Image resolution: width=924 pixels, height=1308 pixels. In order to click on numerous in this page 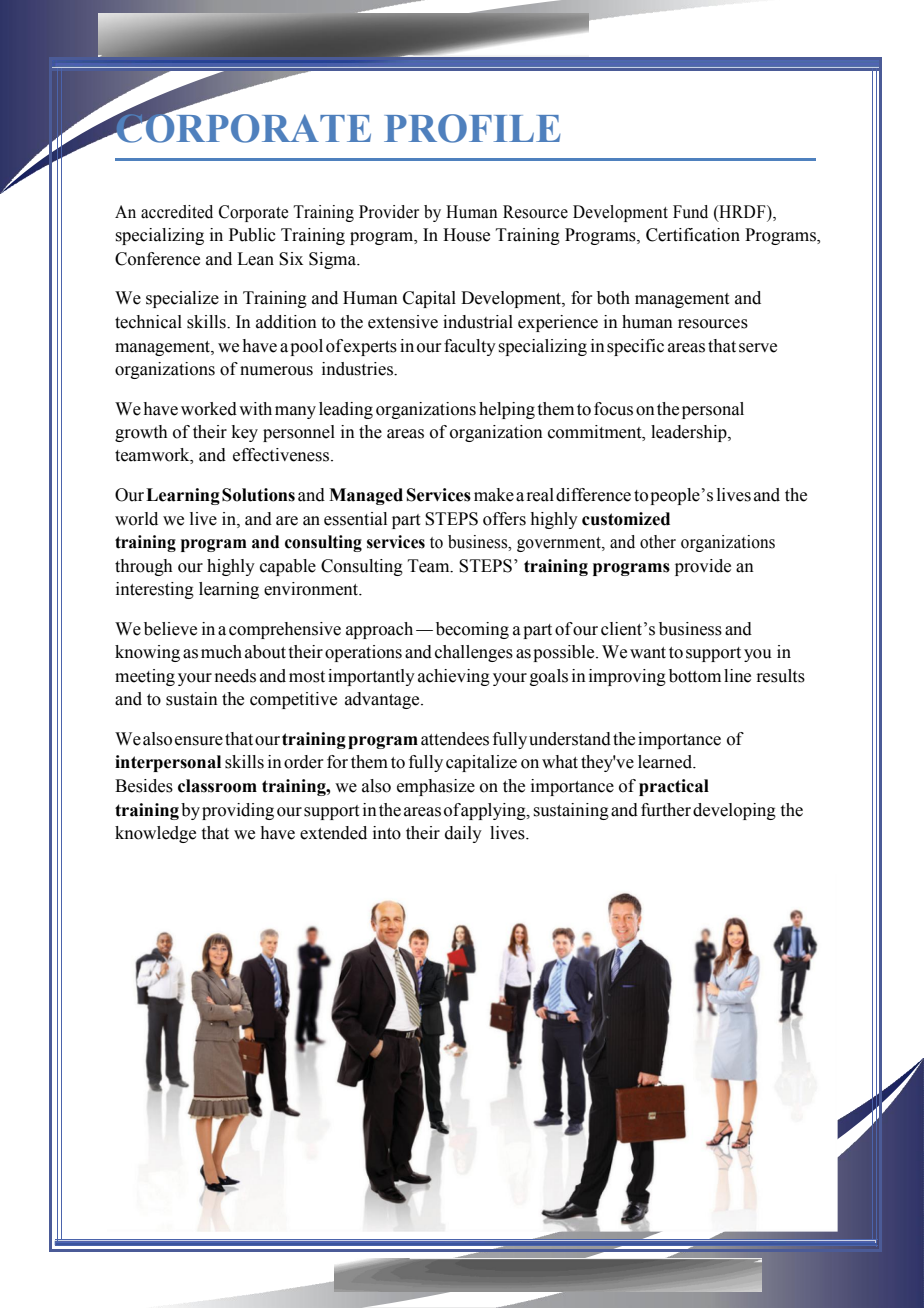, I will do `click(276, 371)`.
